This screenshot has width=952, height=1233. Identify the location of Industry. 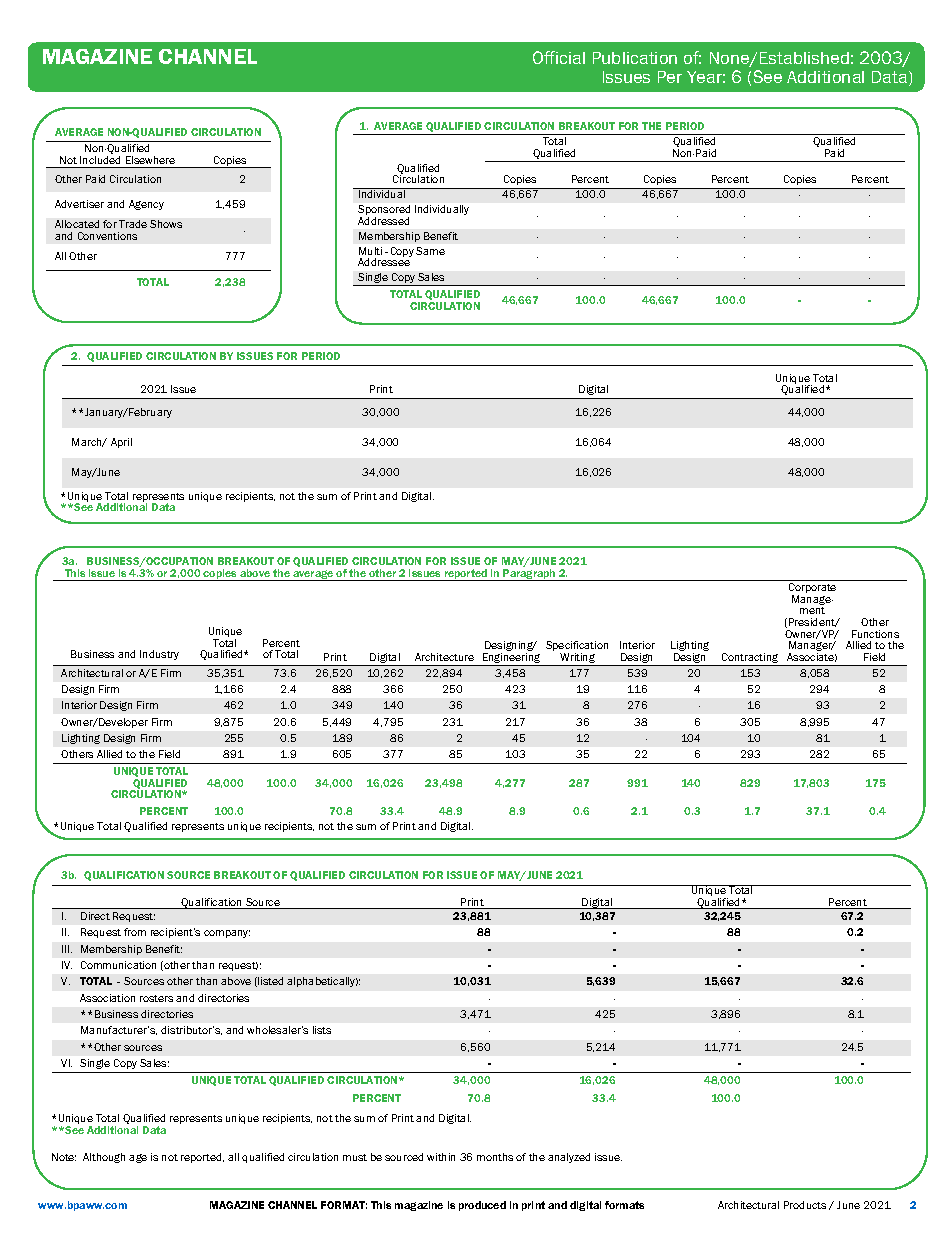
(159, 655).
